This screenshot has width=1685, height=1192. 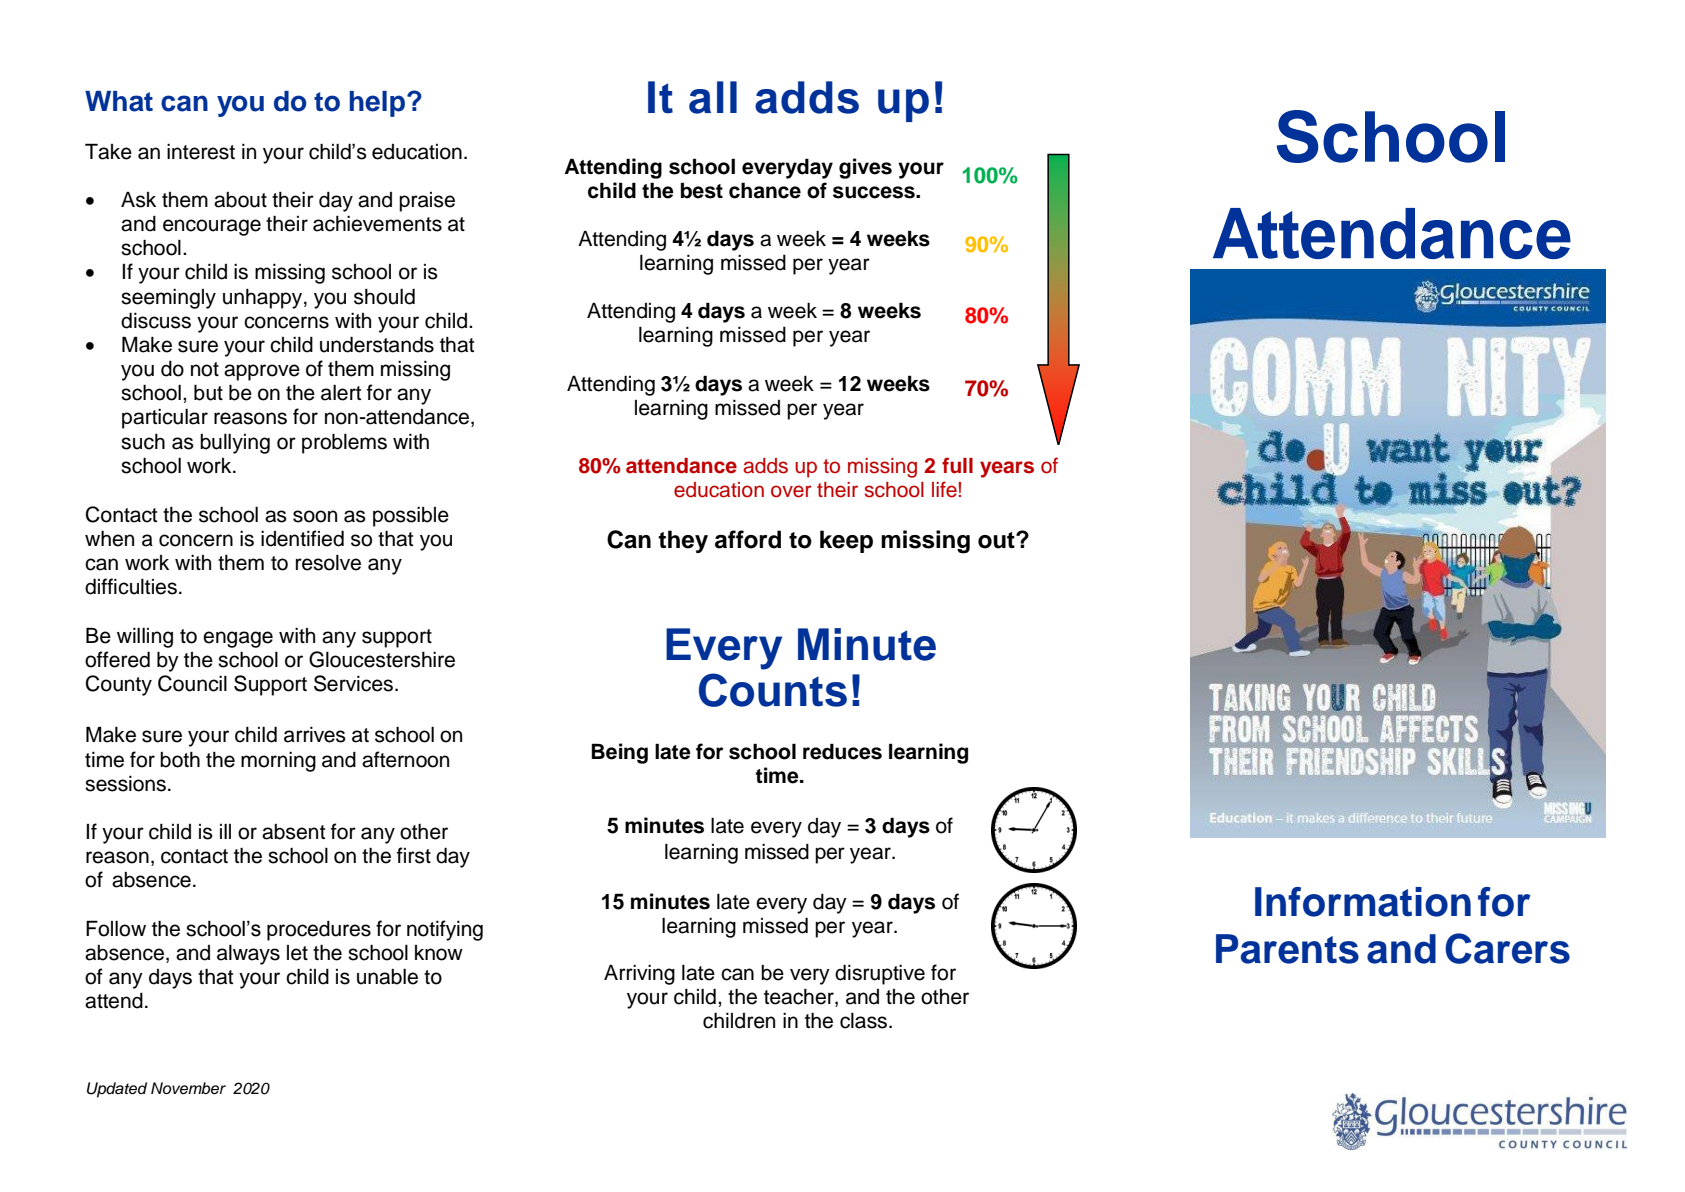 I want to click on class, so click(x=865, y=1021).
